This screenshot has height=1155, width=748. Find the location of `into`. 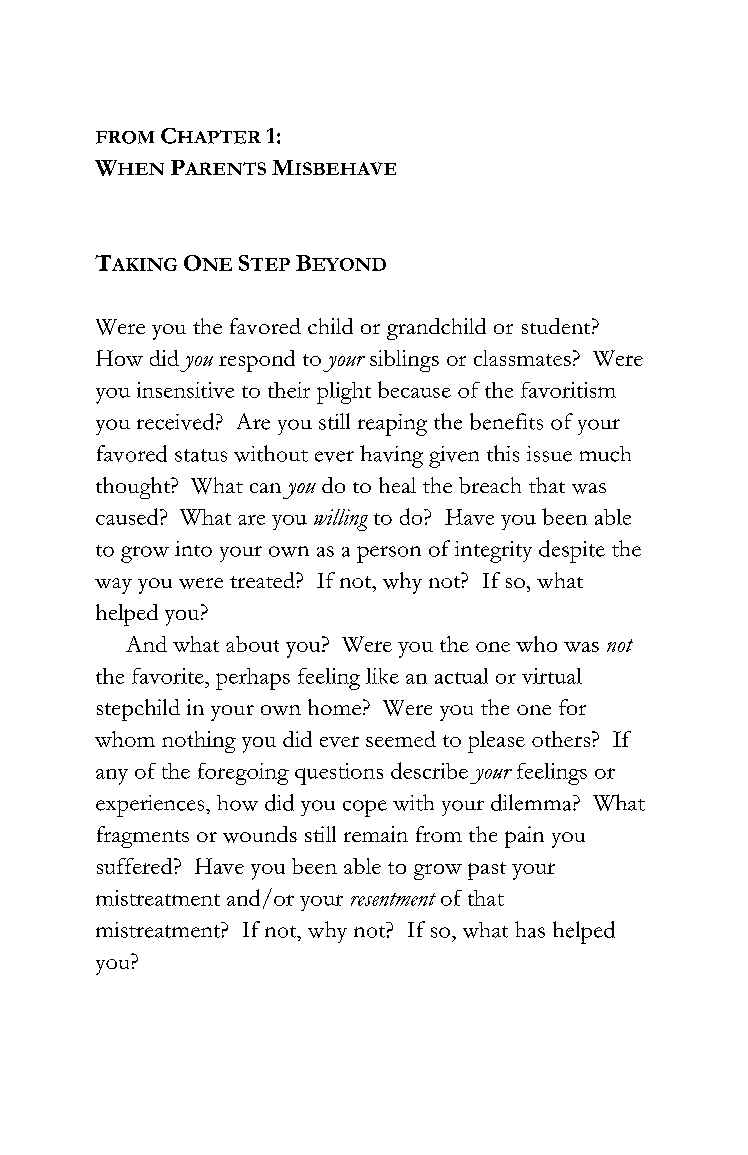

into is located at coordinates (193, 549).
